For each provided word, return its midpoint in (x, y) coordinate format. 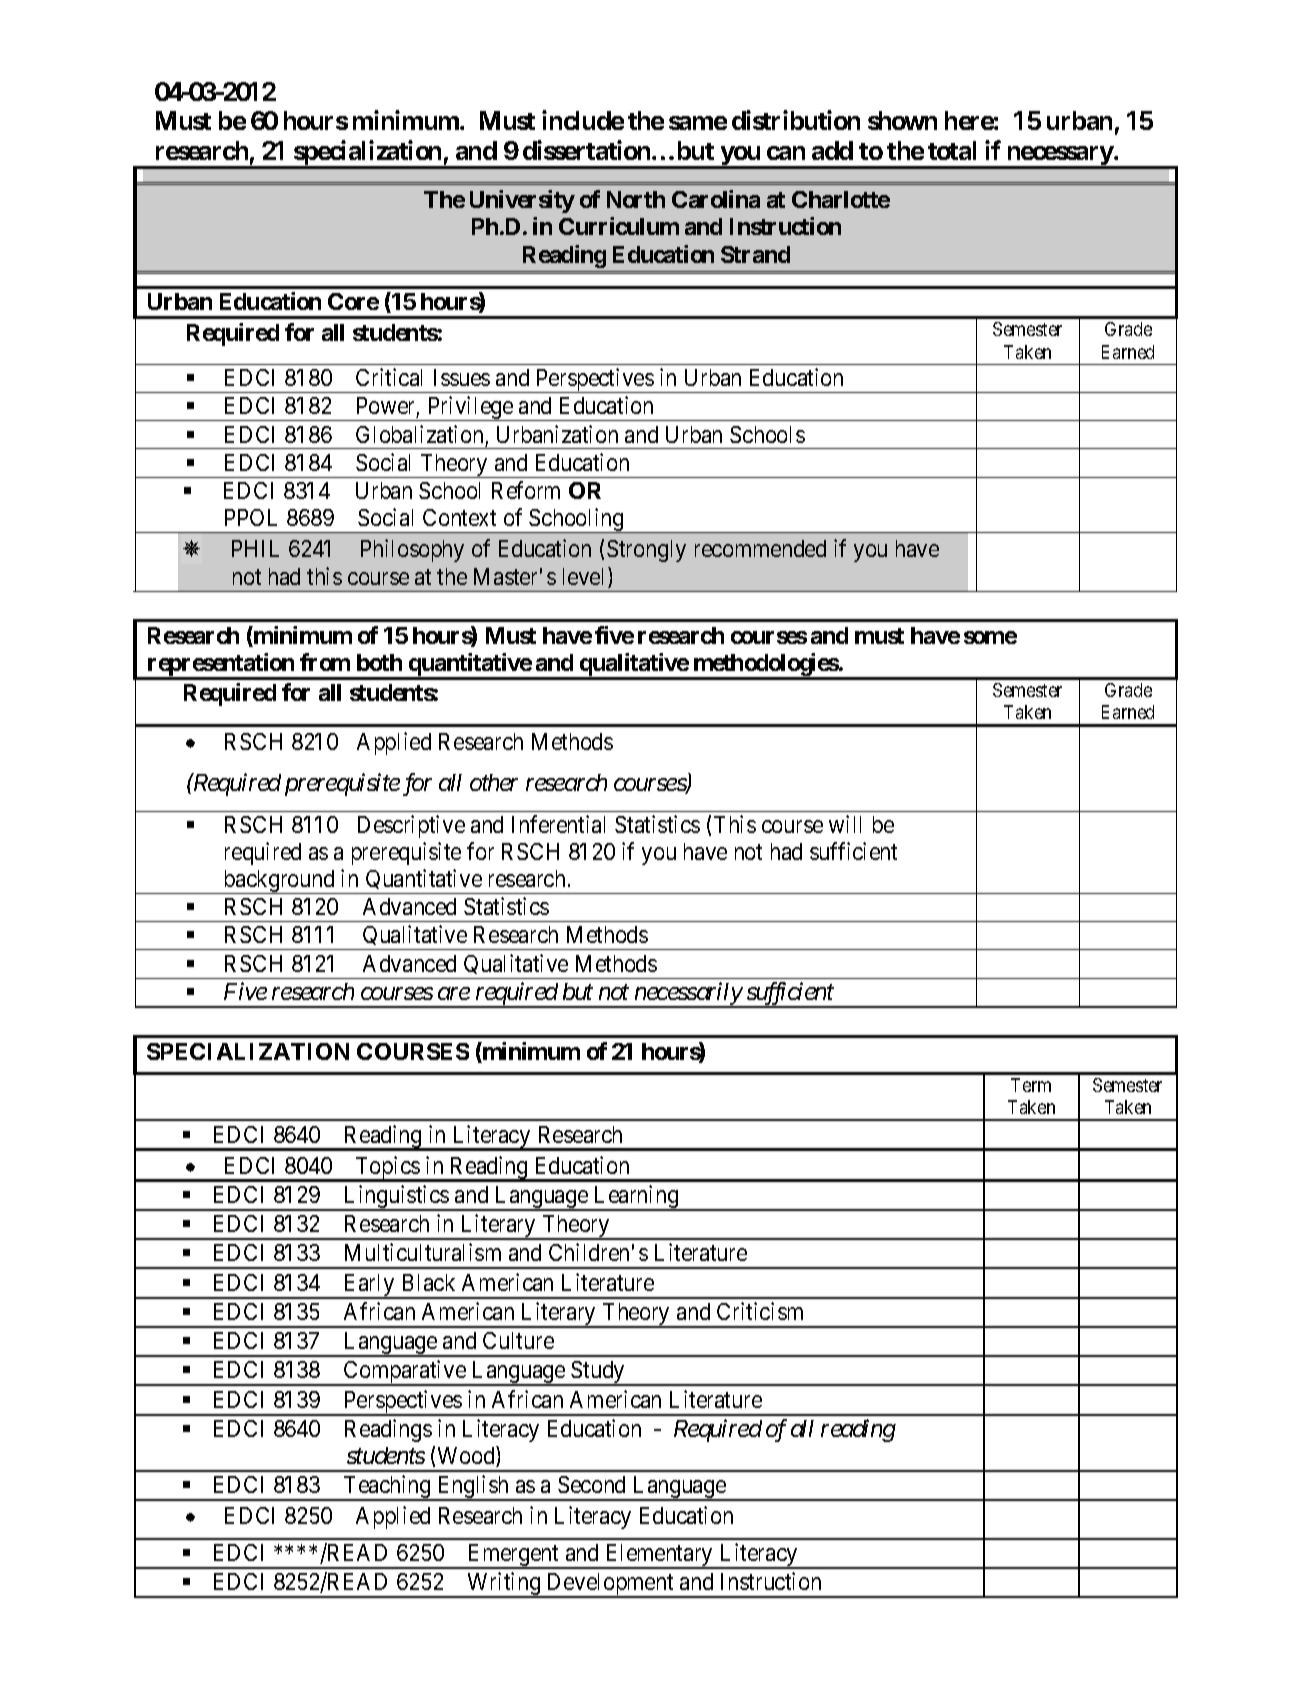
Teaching (387, 1488)
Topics (387, 1169)
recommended (760, 548)
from (325, 662)
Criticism (760, 1311)
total (952, 150)
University (522, 201)
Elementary (659, 1556)
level (586, 577)
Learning (636, 1198)
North (636, 199)
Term (1031, 1085)
